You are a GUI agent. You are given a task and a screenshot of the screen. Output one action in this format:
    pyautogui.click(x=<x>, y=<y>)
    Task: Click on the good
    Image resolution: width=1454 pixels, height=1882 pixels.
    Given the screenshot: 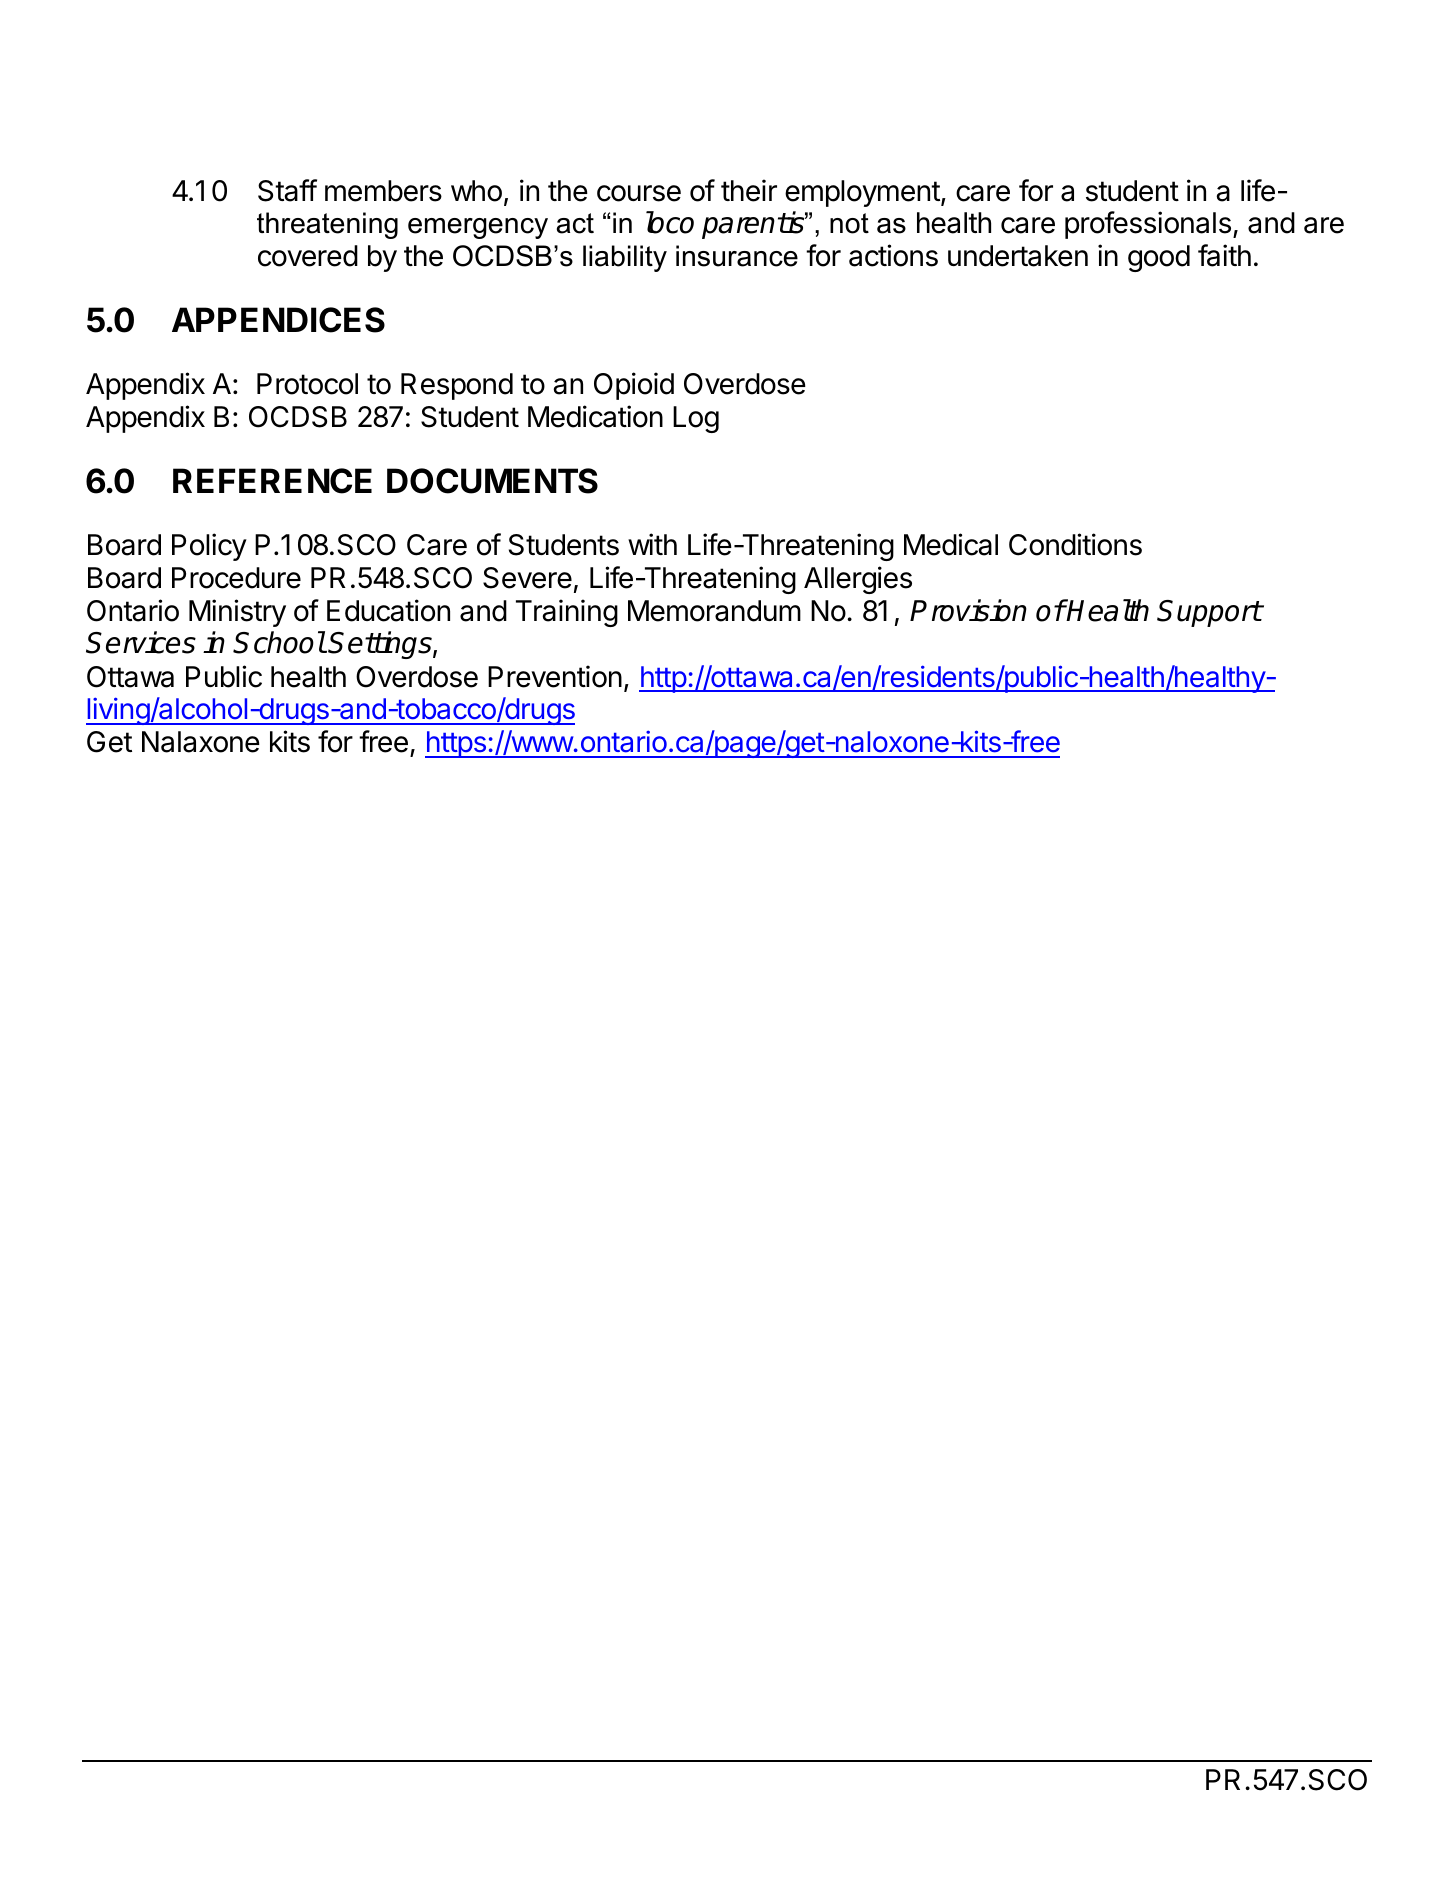 What is the action you would take?
    pyautogui.click(x=1159, y=258)
